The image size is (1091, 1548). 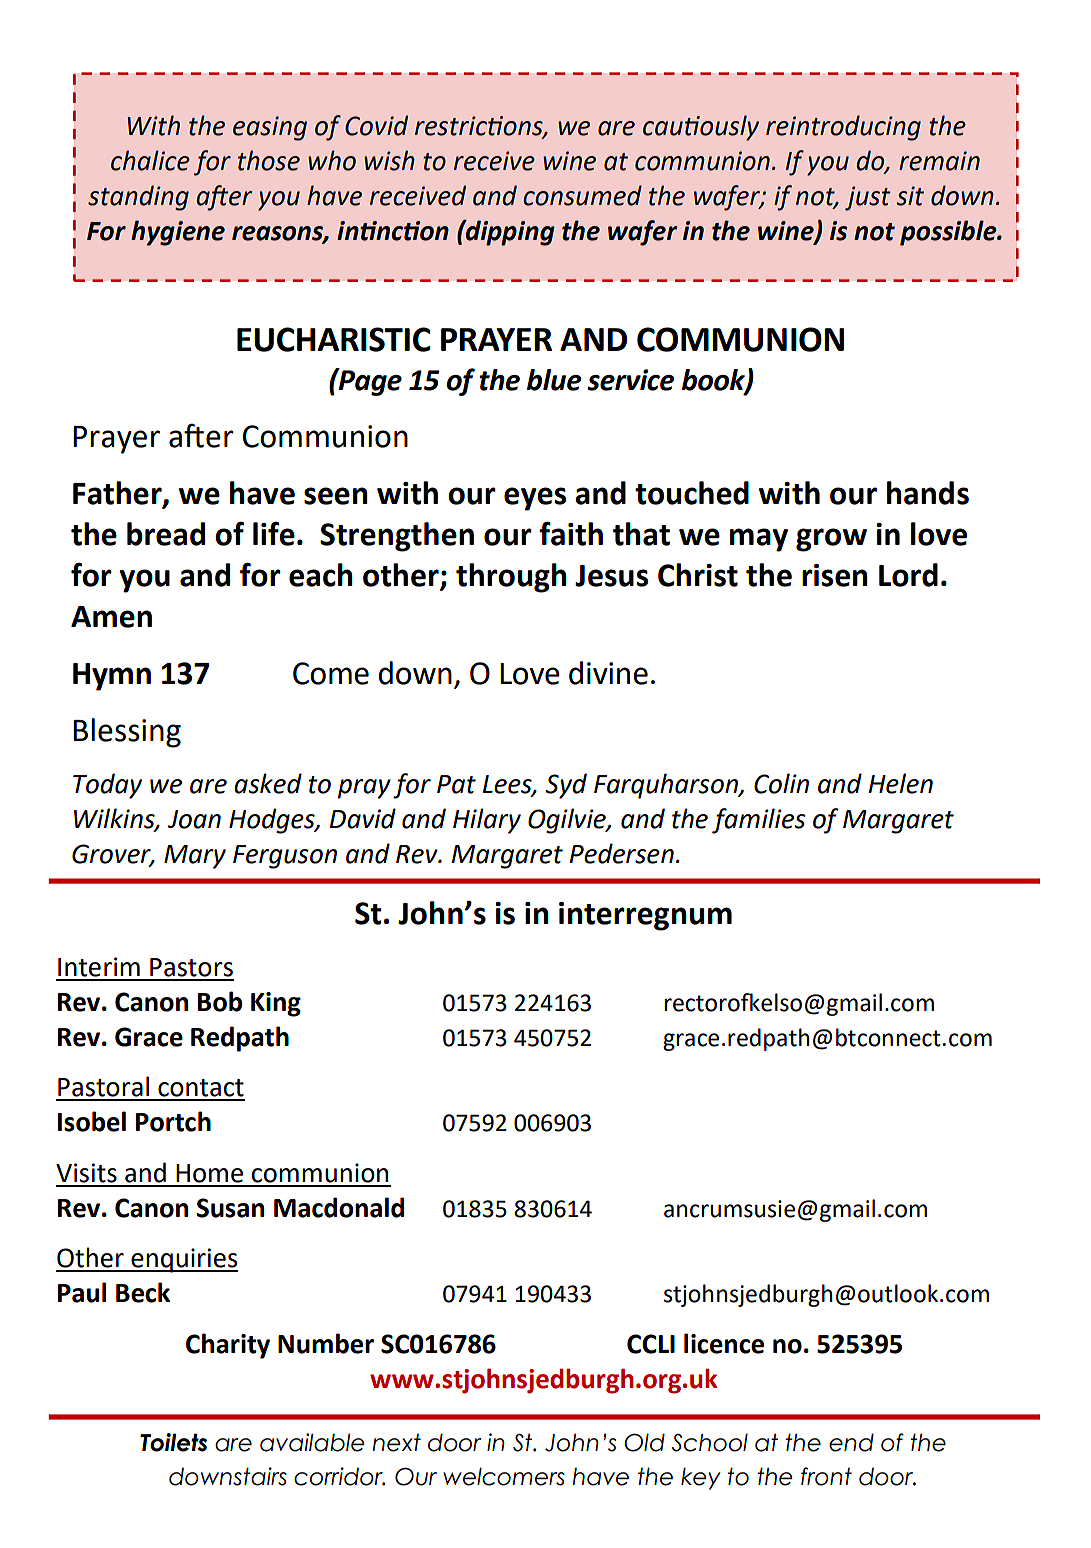 I want to click on end, so click(x=851, y=1442).
